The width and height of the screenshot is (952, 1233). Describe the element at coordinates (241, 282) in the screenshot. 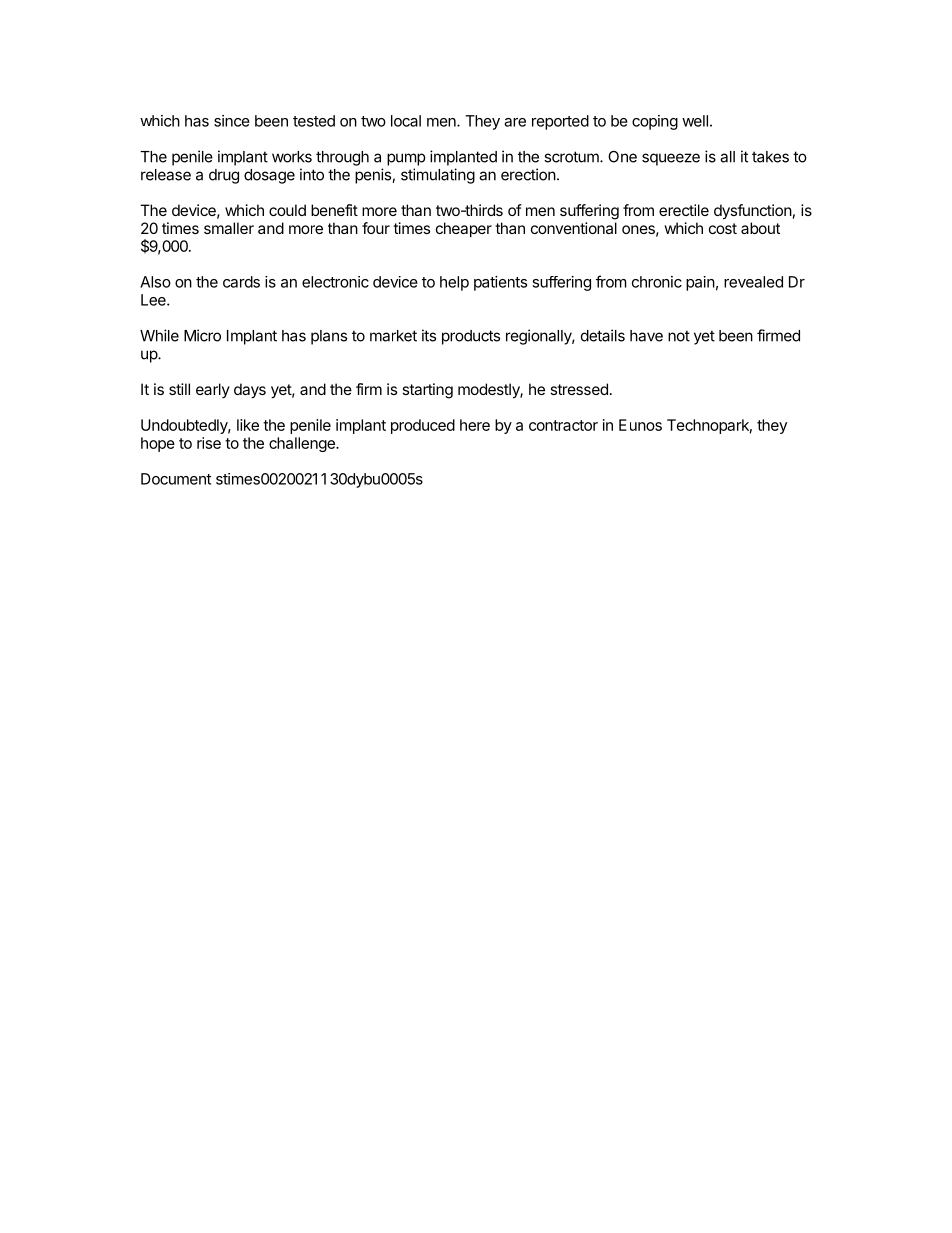

I see `cards` at that location.
